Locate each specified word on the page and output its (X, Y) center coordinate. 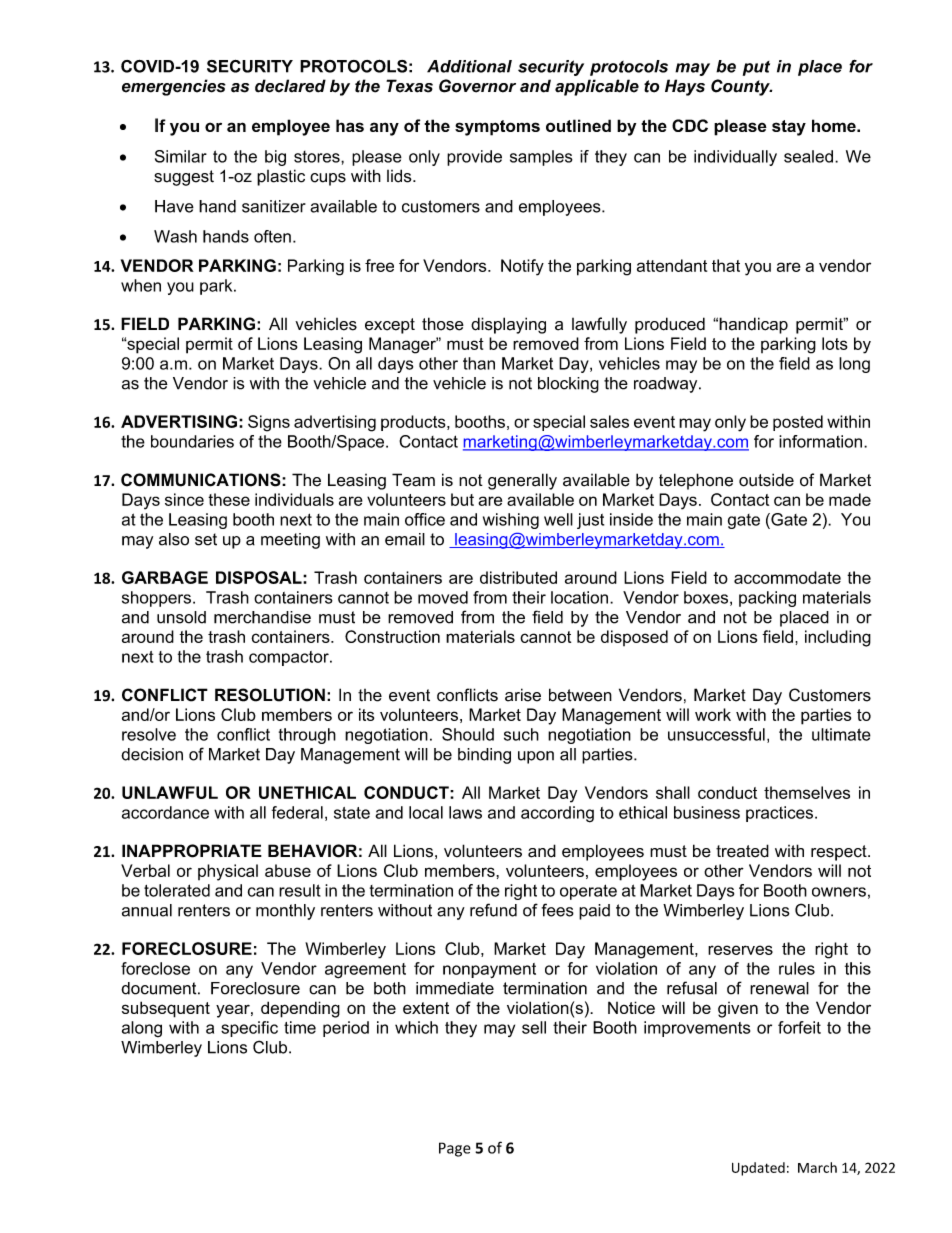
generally (522, 481)
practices (779, 814)
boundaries (192, 441)
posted (798, 423)
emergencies (174, 87)
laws (465, 812)
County (741, 87)
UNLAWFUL (170, 792)
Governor (477, 86)
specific (249, 1029)
